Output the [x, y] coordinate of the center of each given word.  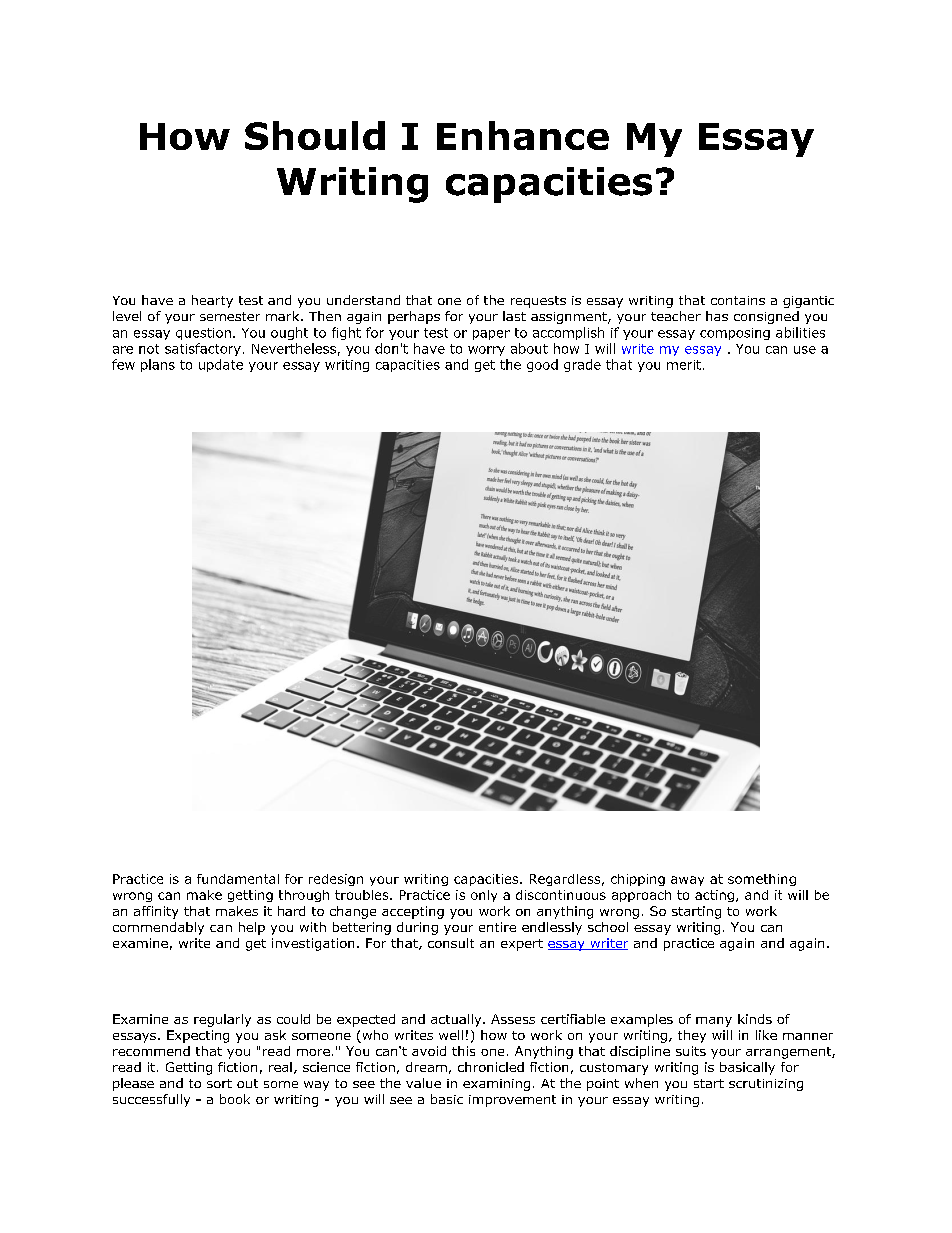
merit [684, 365]
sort [219, 1083]
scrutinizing [766, 1085]
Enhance [523, 135]
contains [738, 300]
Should [315, 135]
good [542, 365]
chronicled [491, 1067]
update [221, 365]
